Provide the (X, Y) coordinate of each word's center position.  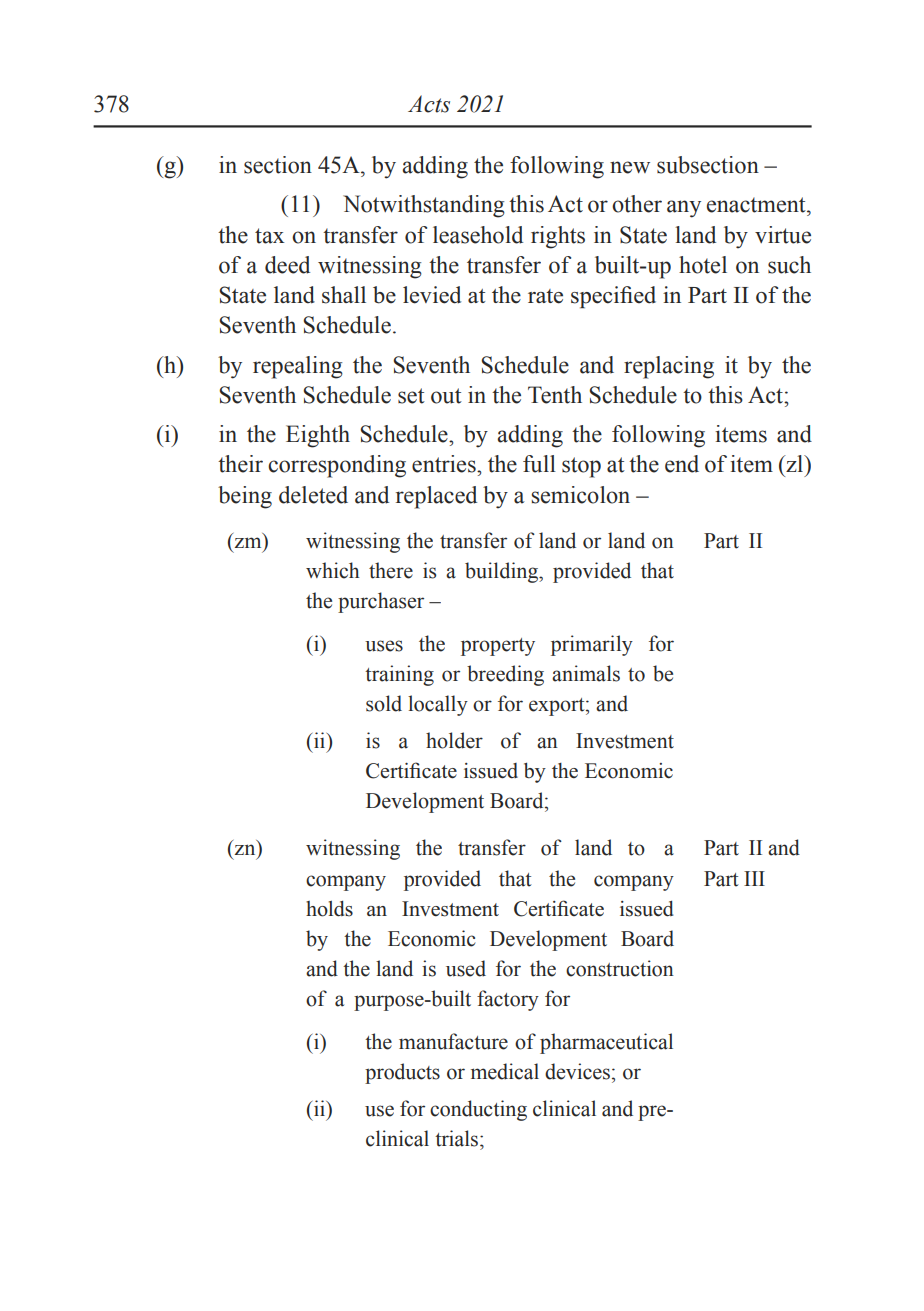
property (498, 647)
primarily (592, 645)
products (402, 1073)
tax (270, 236)
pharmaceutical (606, 1043)
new (630, 167)
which (333, 570)
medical (505, 1071)
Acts (429, 104)
